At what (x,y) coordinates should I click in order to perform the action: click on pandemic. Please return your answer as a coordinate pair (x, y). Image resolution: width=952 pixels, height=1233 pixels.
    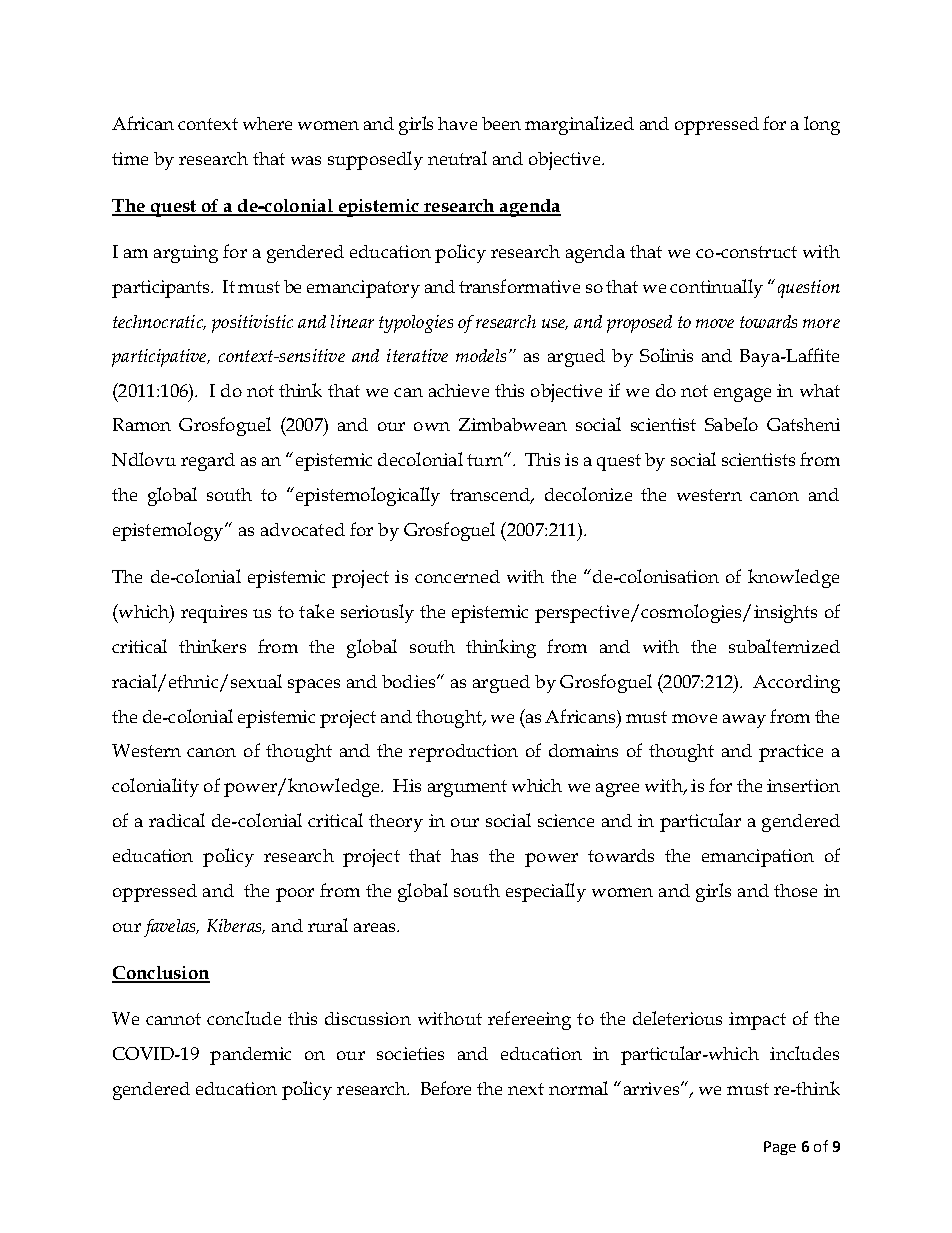
    Looking at the image, I should click on (250, 1056).
